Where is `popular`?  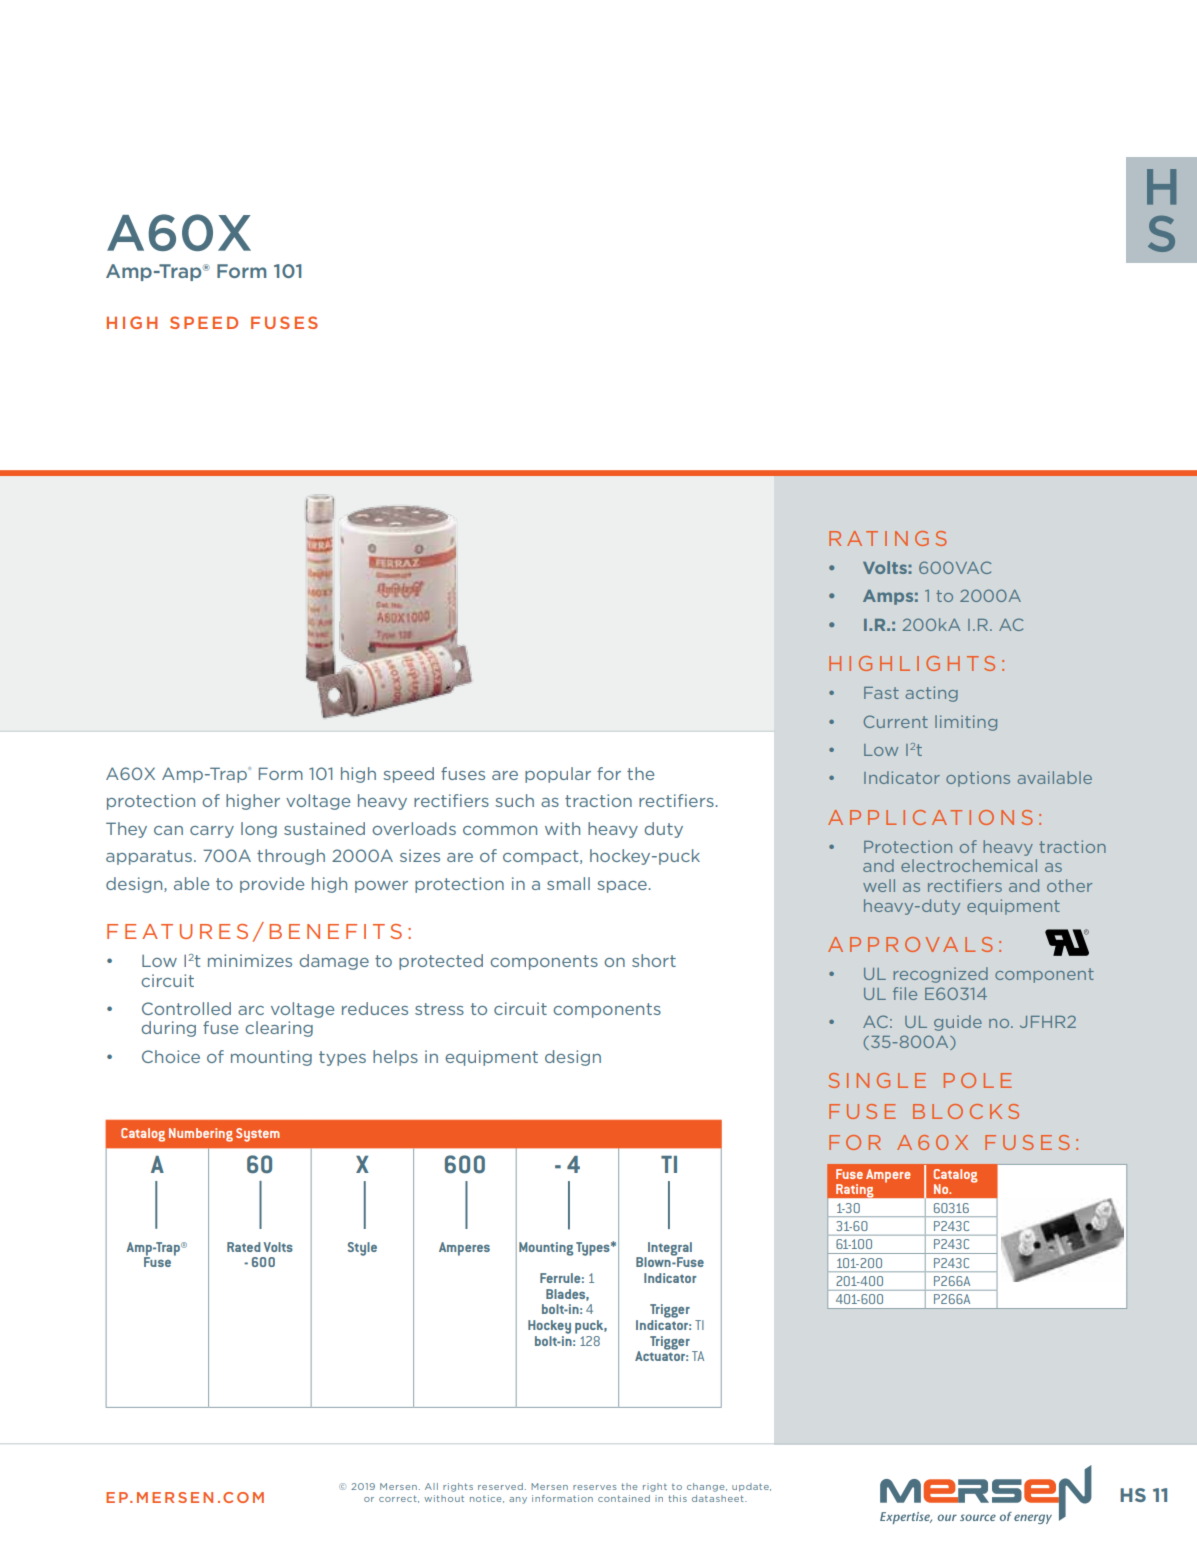 popular is located at coordinates (558, 775).
